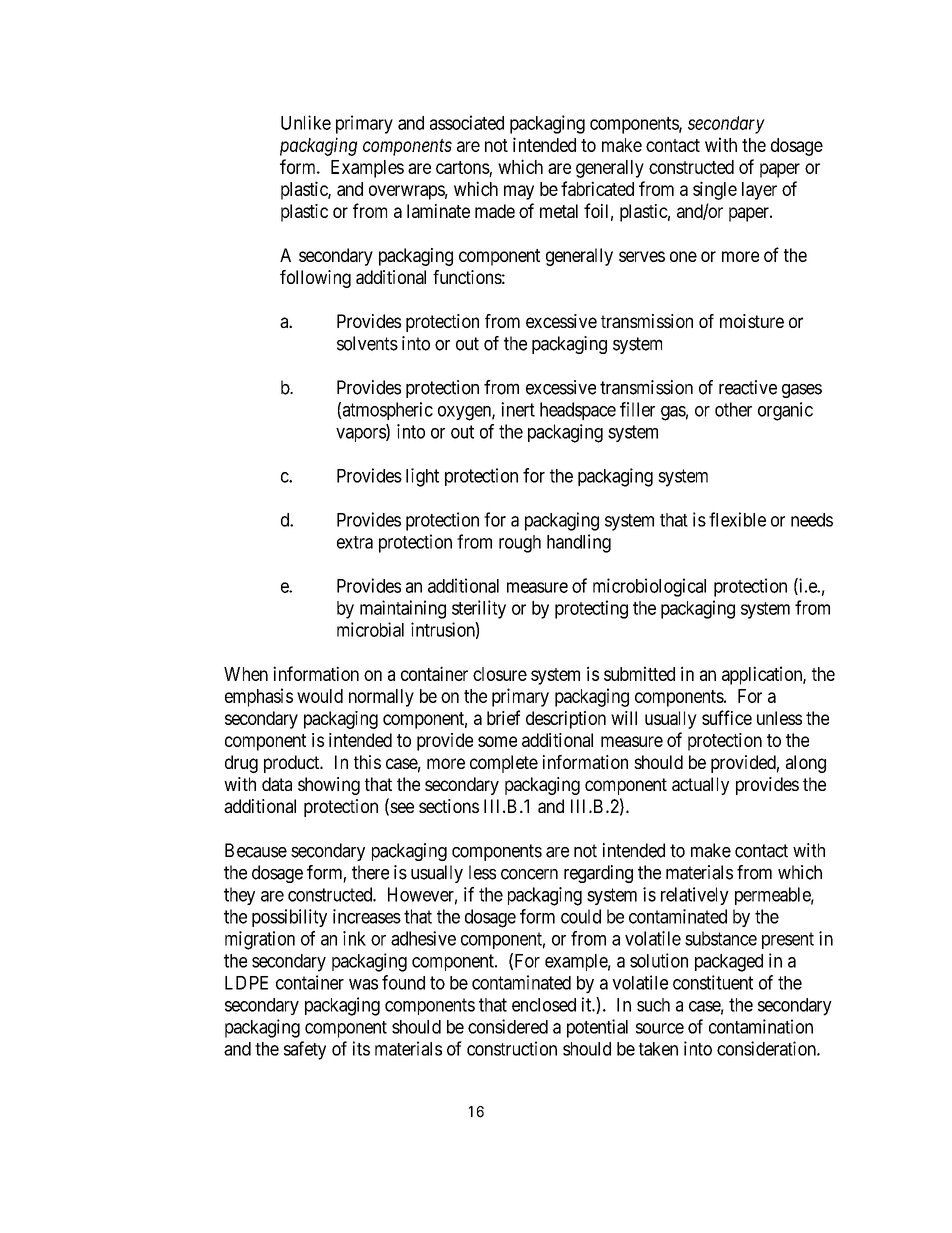  What do you see at coordinates (508, 1026) in the screenshot?
I see `considered` at bounding box center [508, 1026].
